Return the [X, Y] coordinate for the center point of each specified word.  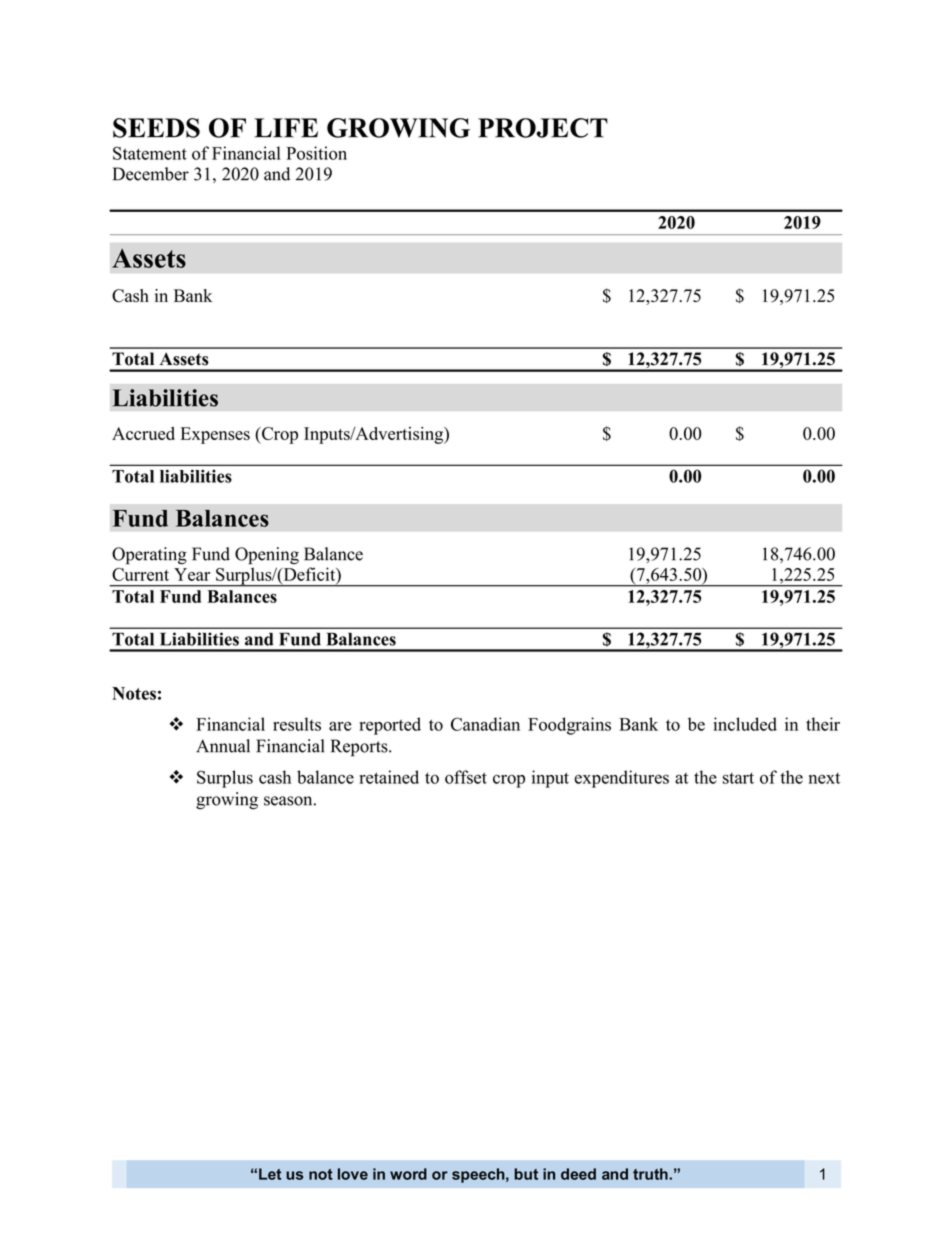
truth [651, 1174]
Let [270, 1174]
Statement [150, 153]
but [526, 1174]
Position [316, 153]
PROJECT [543, 128]
